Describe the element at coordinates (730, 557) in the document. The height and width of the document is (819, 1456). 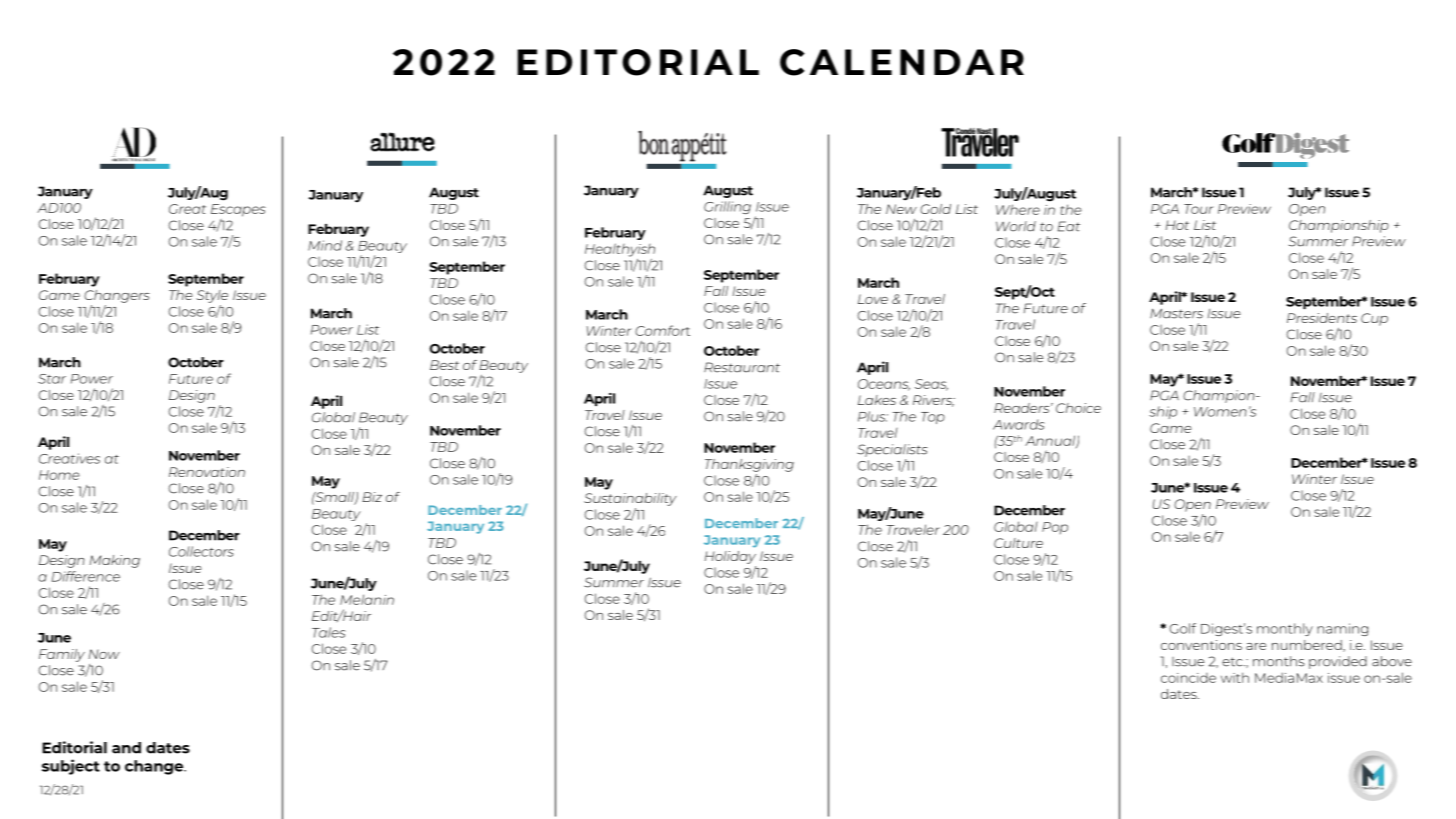
I see `Holiday` at that location.
